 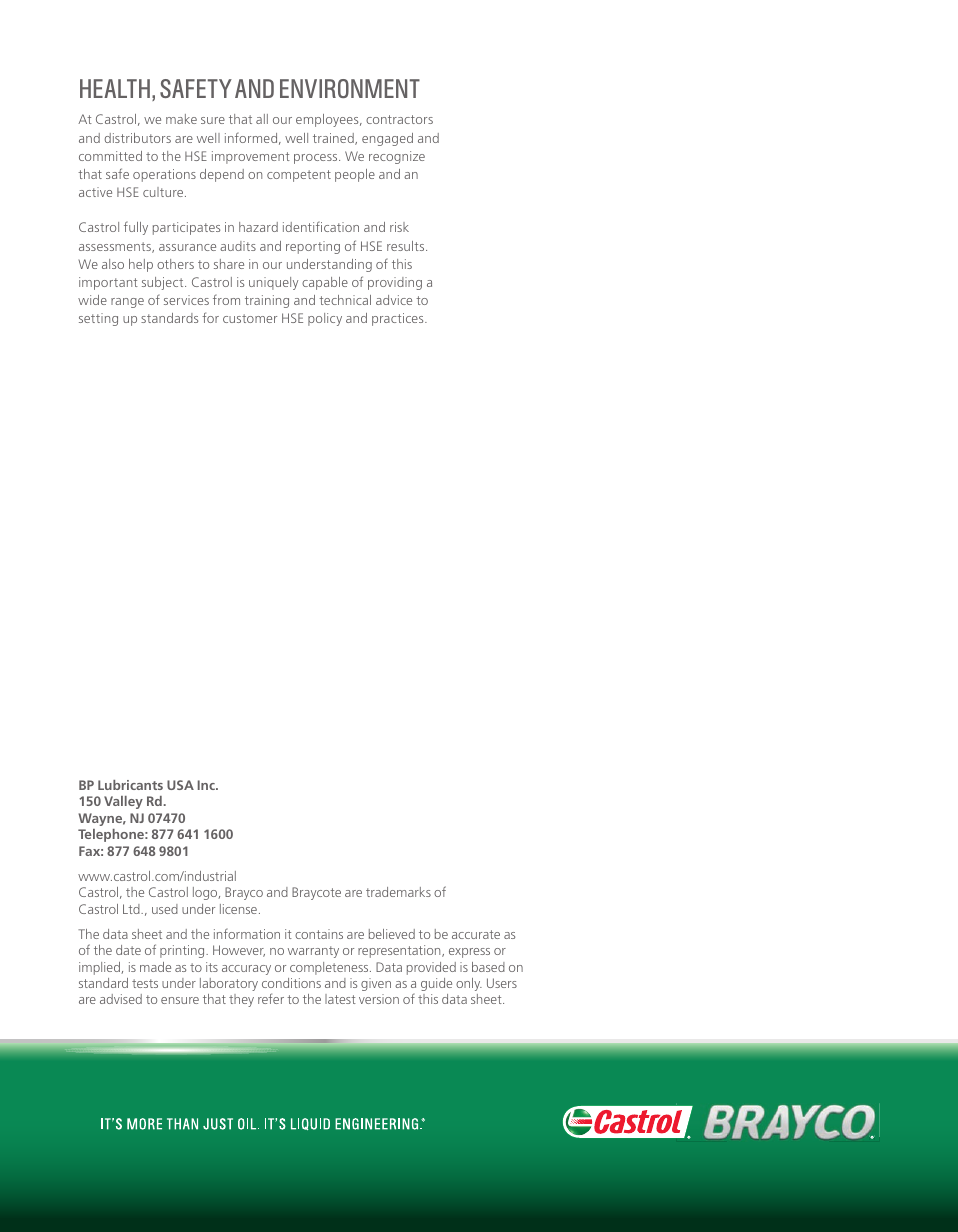 I want to click on contractors, so click(x=399, y=119).
